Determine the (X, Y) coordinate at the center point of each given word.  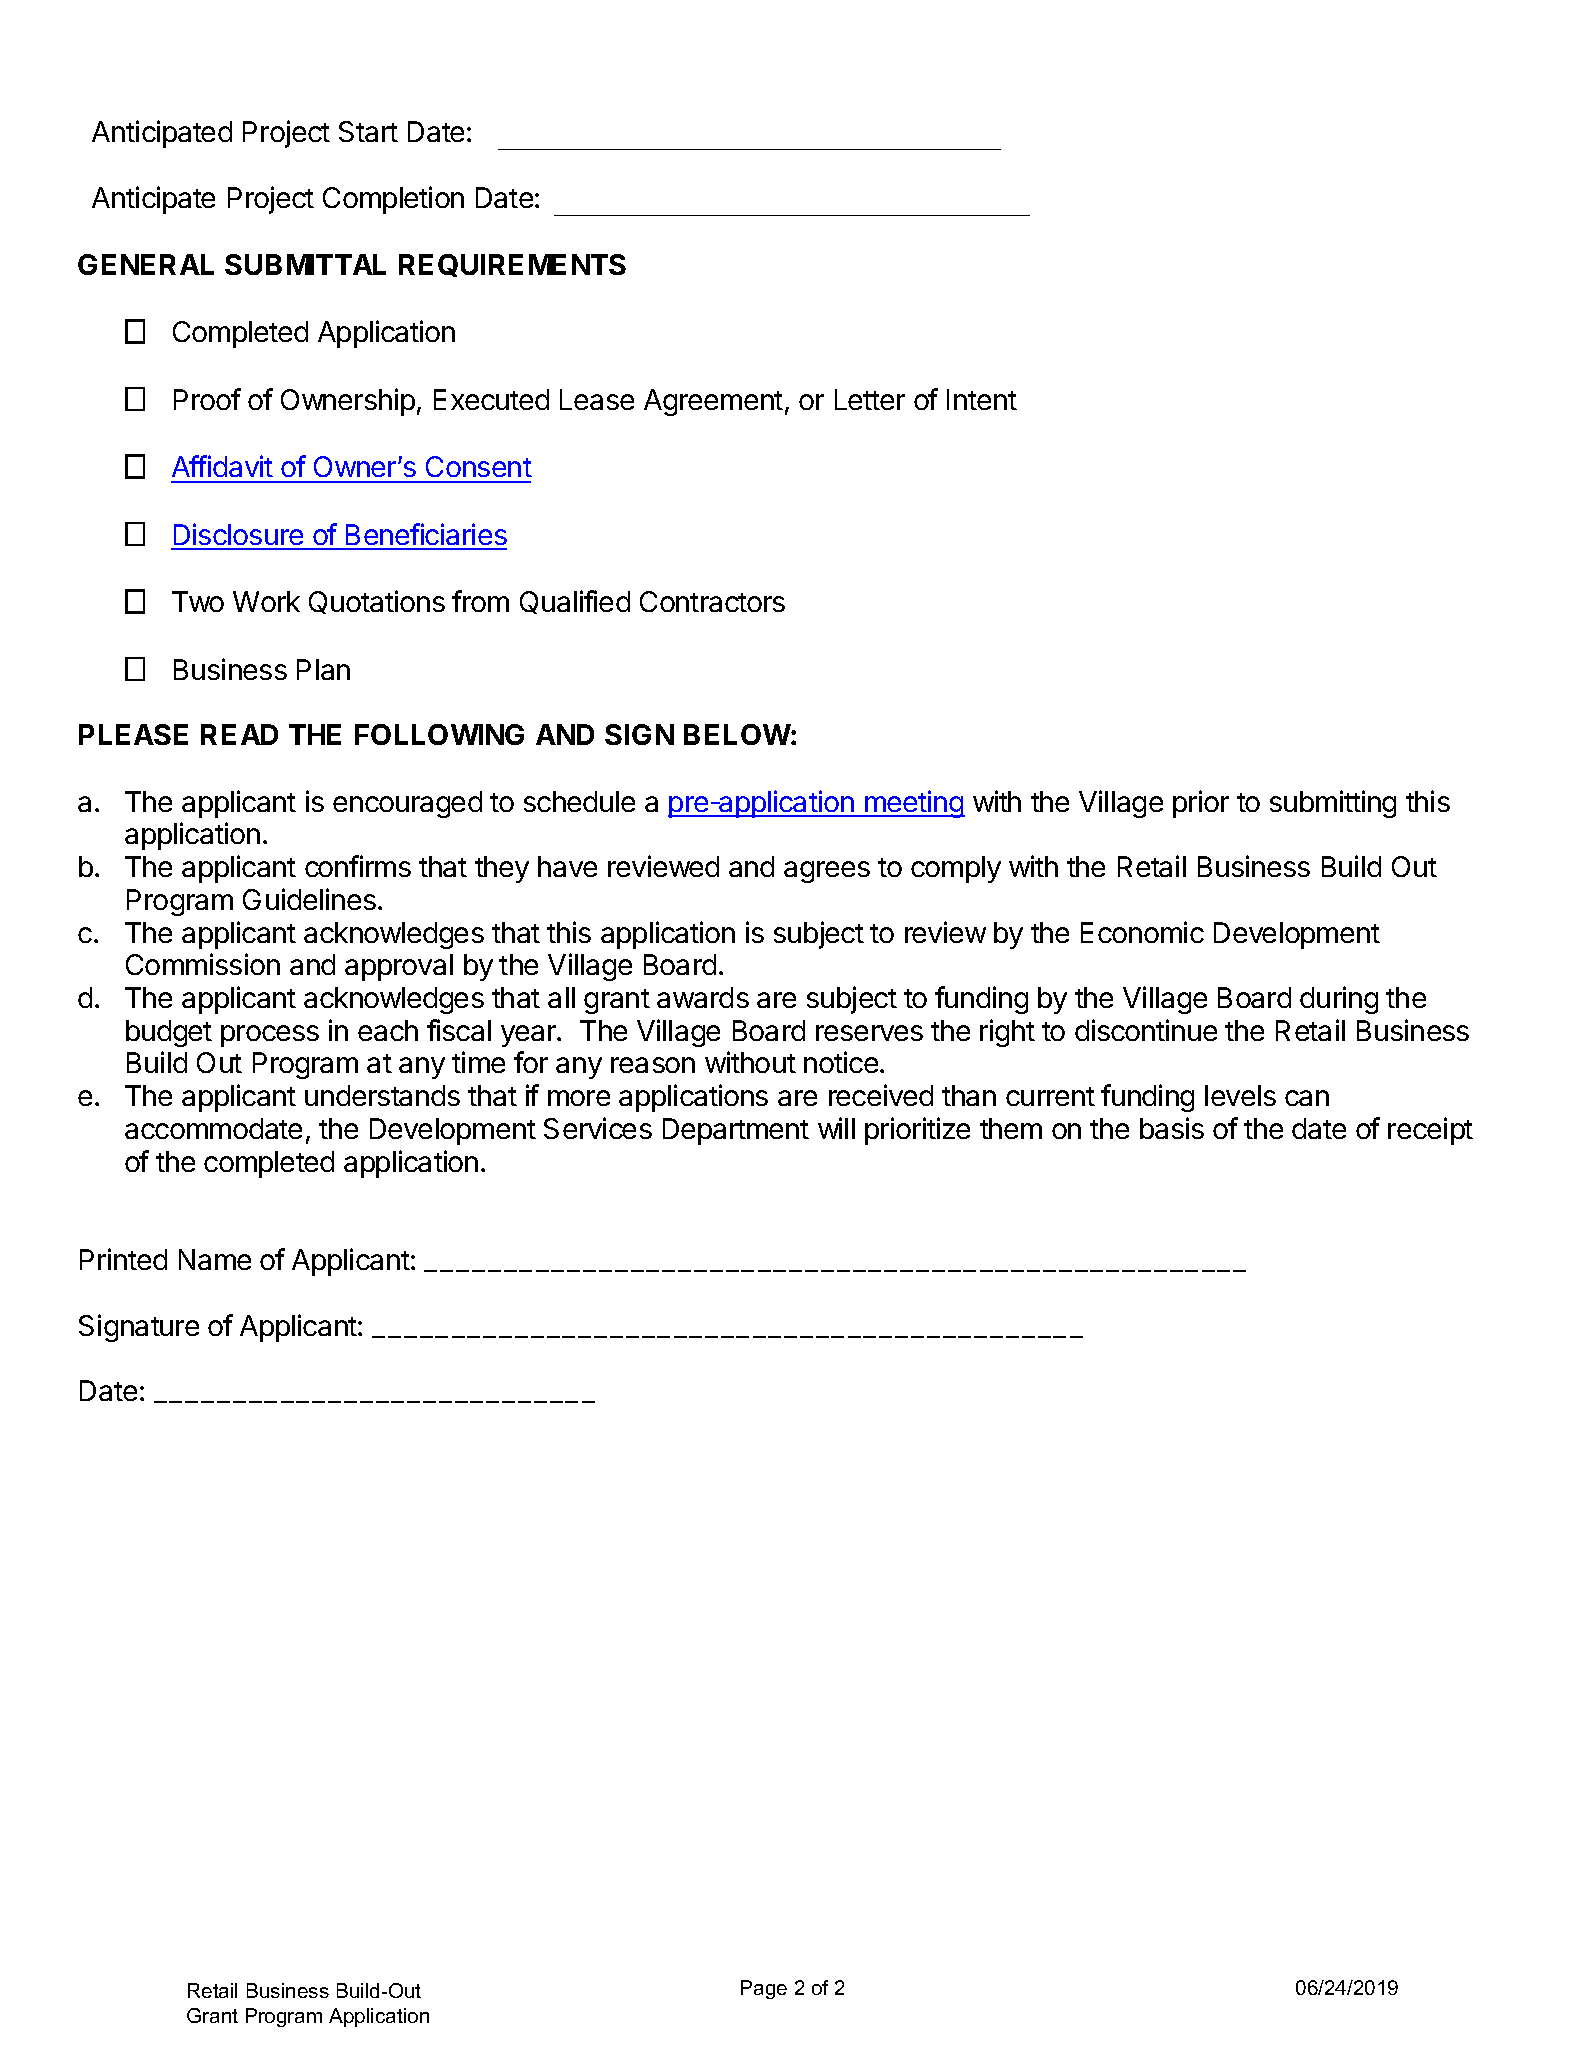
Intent (982, 399)
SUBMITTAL (305, 264)
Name (215, 1259)
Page (764, 1989)
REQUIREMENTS (512, 265)
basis (1172, 1128)
